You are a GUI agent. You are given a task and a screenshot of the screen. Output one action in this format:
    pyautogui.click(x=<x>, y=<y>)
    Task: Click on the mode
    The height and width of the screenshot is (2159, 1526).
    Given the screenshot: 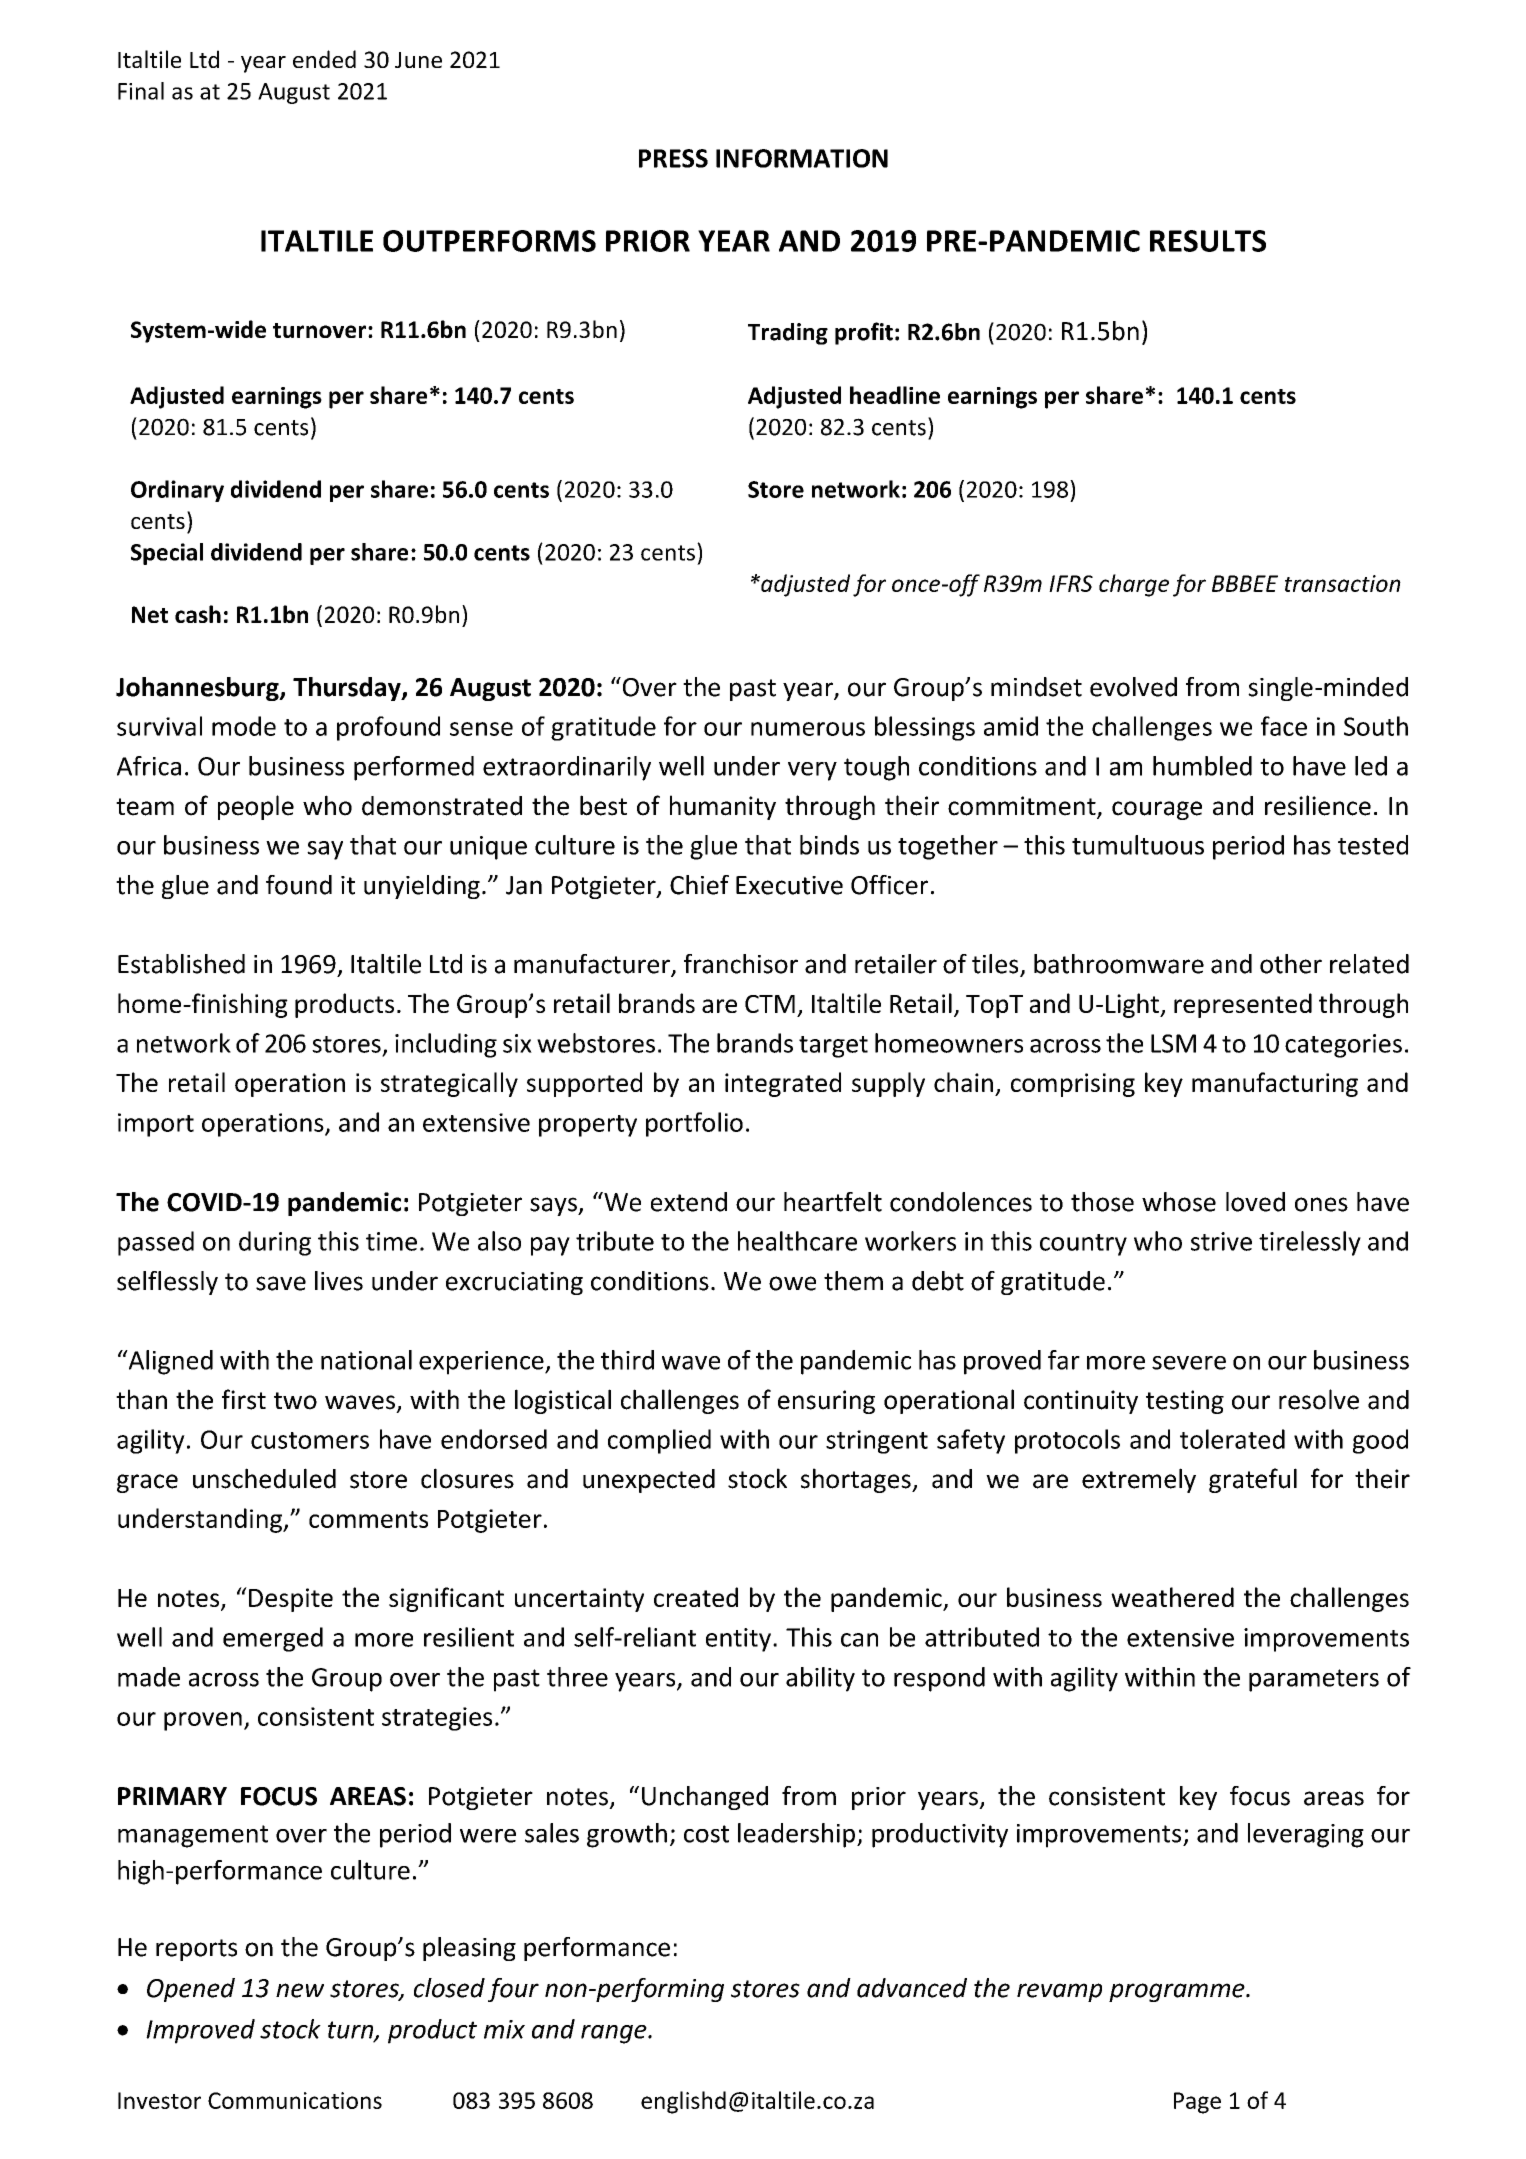 What is the action you would take?
    pyautogui.click(x=244, y=726)
